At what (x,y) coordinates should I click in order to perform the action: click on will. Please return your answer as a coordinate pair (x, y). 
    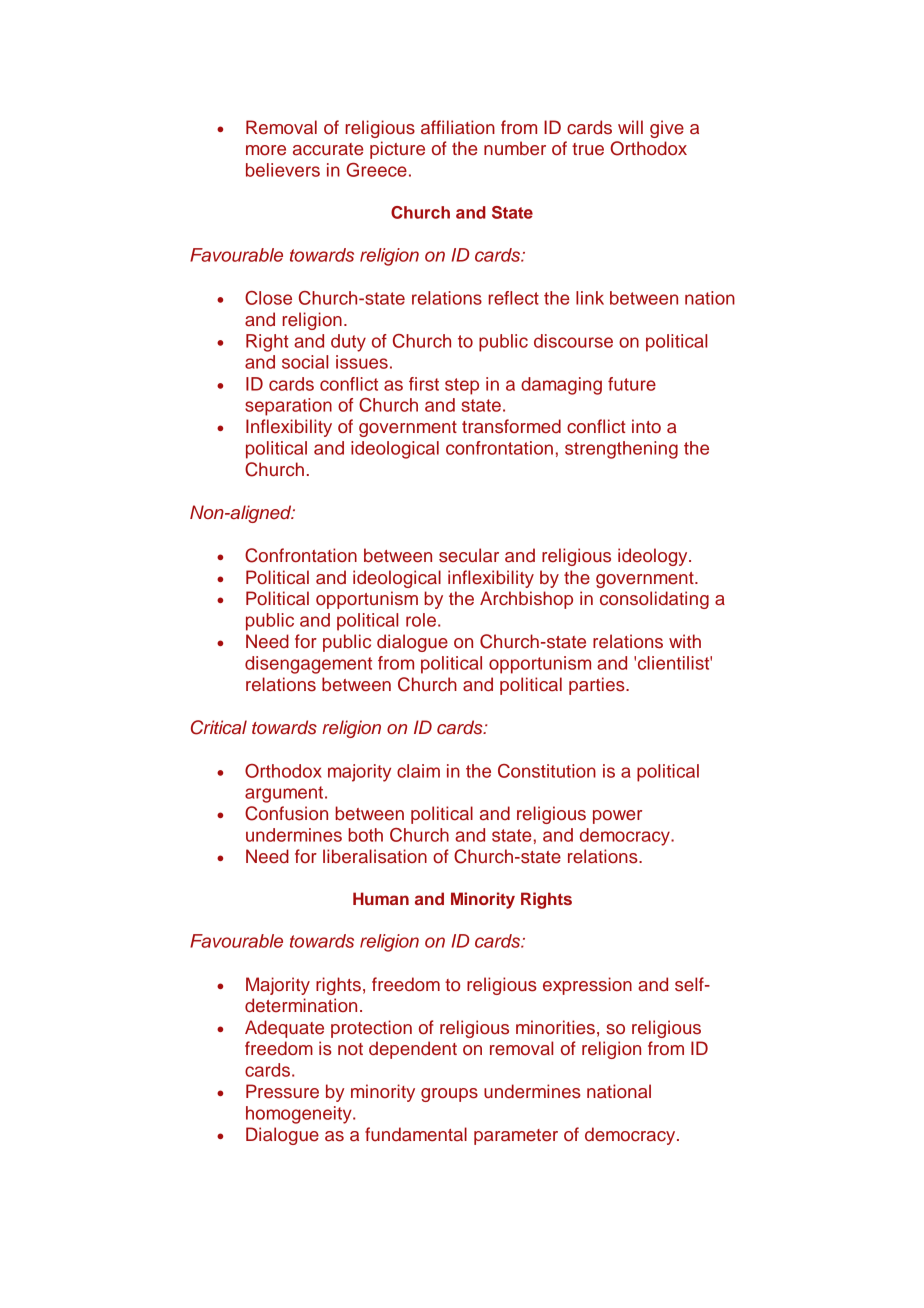
    Looking at the image, I should click on (630, 127).
